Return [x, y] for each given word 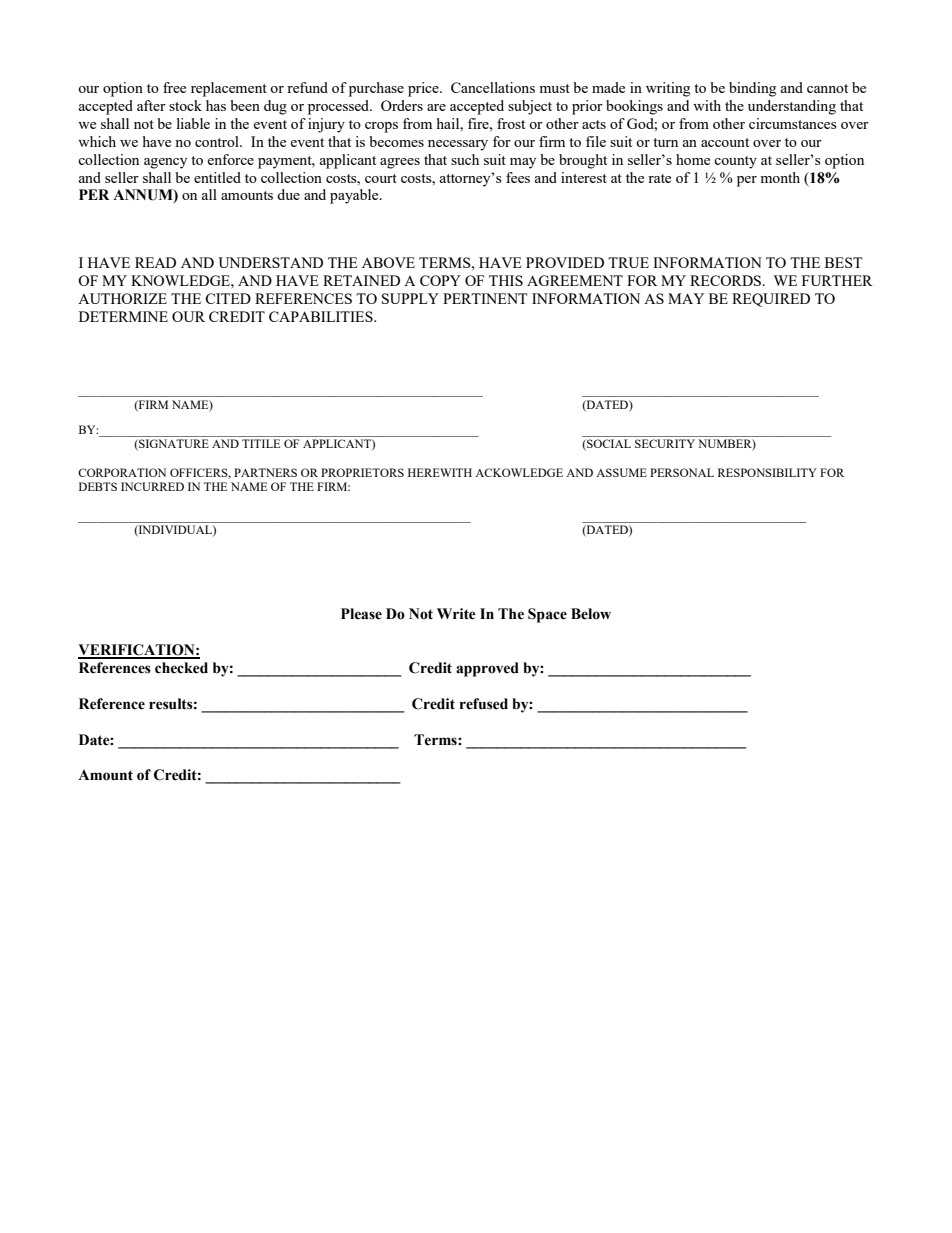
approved [487, 669]
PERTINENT [485, 298]
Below [591, 614]
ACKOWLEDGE [519, 472]
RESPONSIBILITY [767, 472]
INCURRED [152, 486]
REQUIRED [771, 300]
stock [185, 105]
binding [752, 89]
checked [181, 668]
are [436, 107]
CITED [228, 298]
